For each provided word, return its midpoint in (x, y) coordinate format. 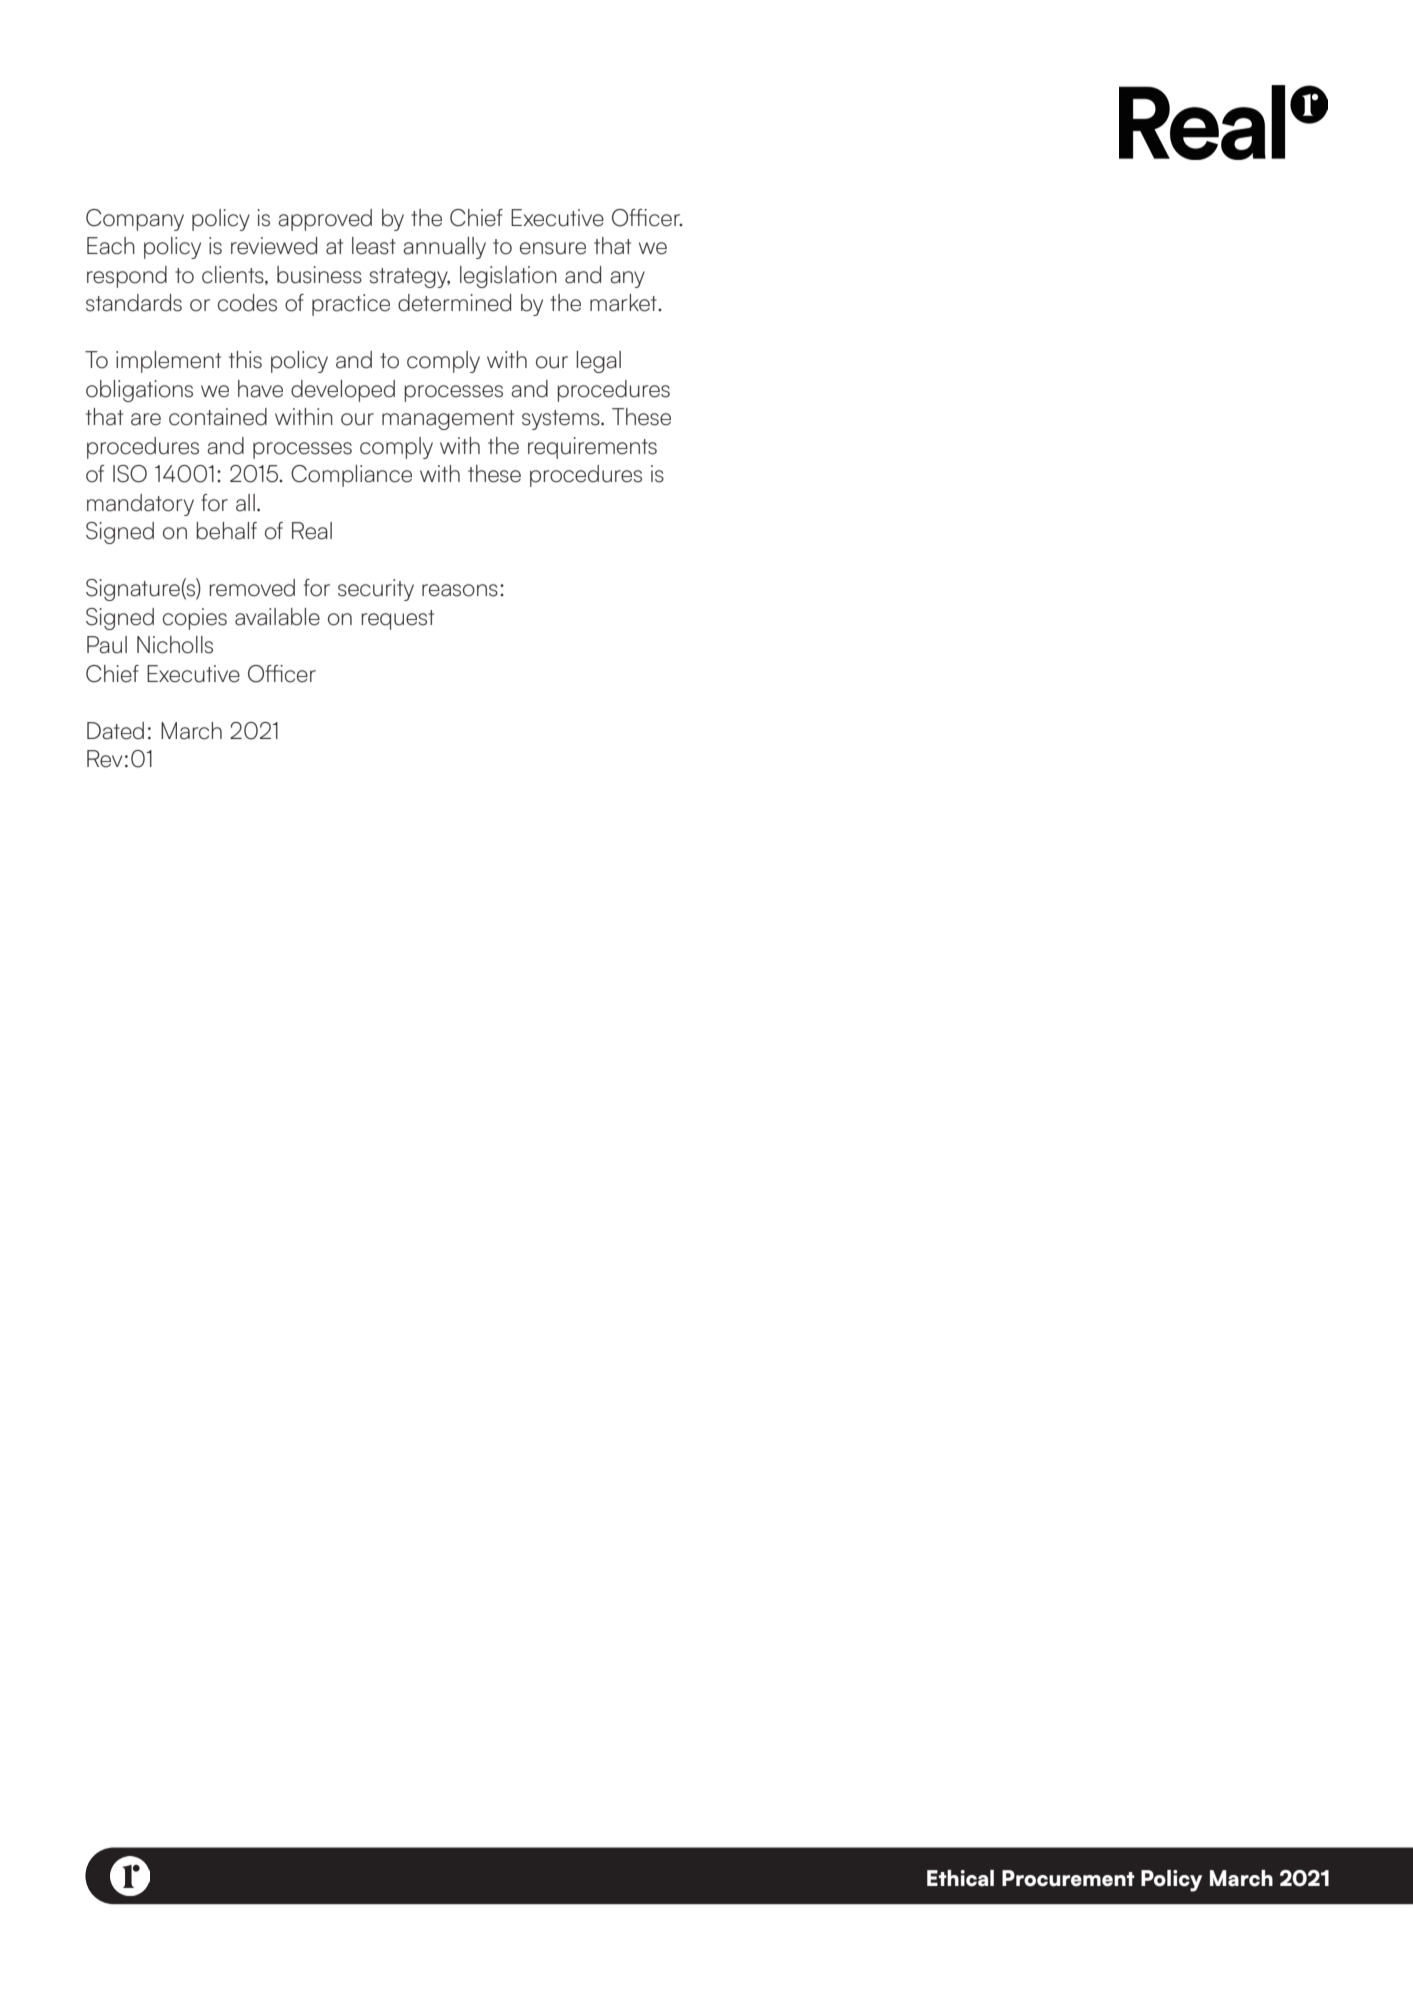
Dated (115, 731)
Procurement (1068, 1878)
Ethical (960, 1878)
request (398, 620)
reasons (460, 590)
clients (234, 275)
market (624, 303)
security (376, 590)
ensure (553, 248)
